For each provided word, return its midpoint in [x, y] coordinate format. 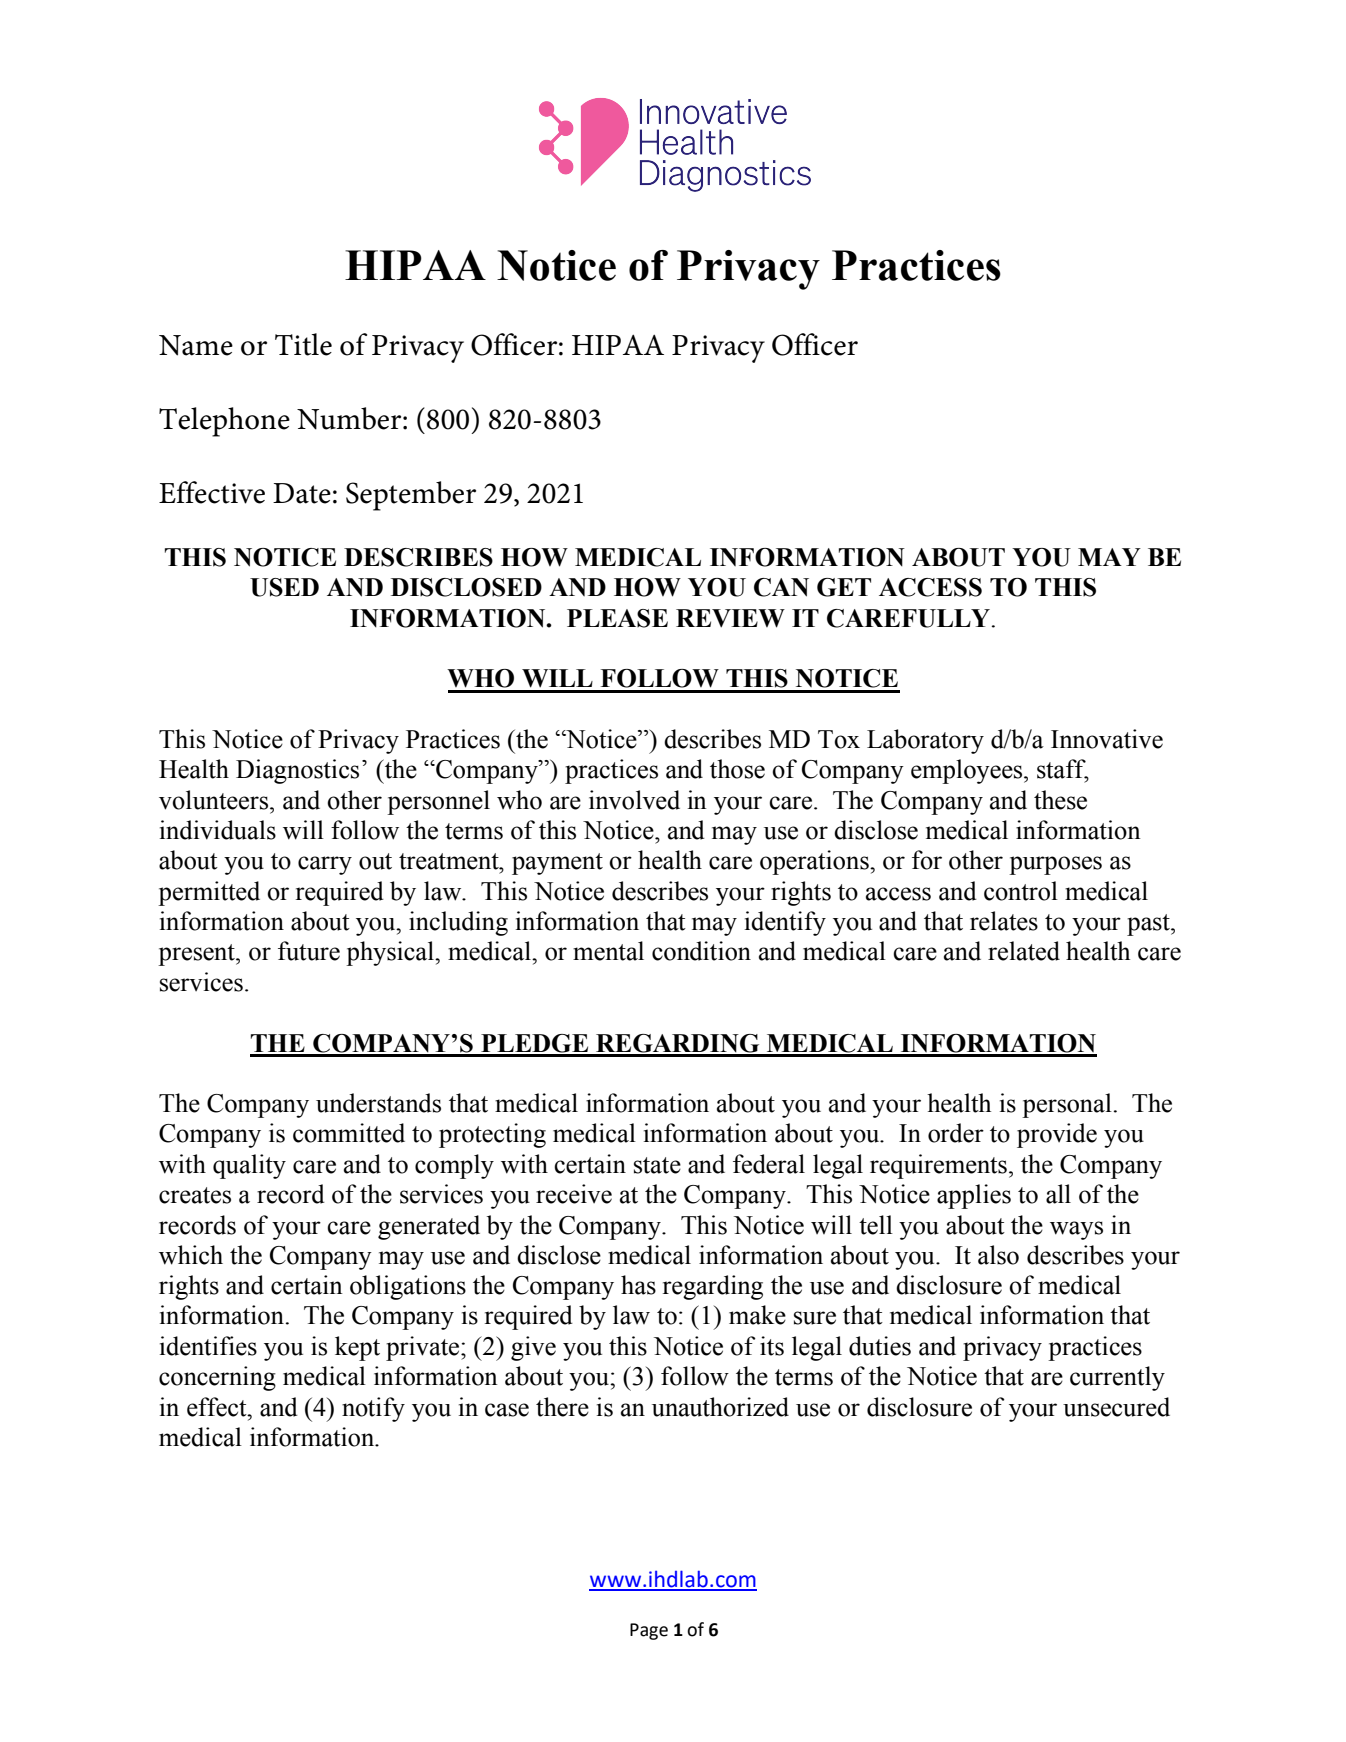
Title [303, 344]
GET [844, 587]
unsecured [1116, 1407]
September [411, 496]
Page [649, 1631]
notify [373, 1409]
